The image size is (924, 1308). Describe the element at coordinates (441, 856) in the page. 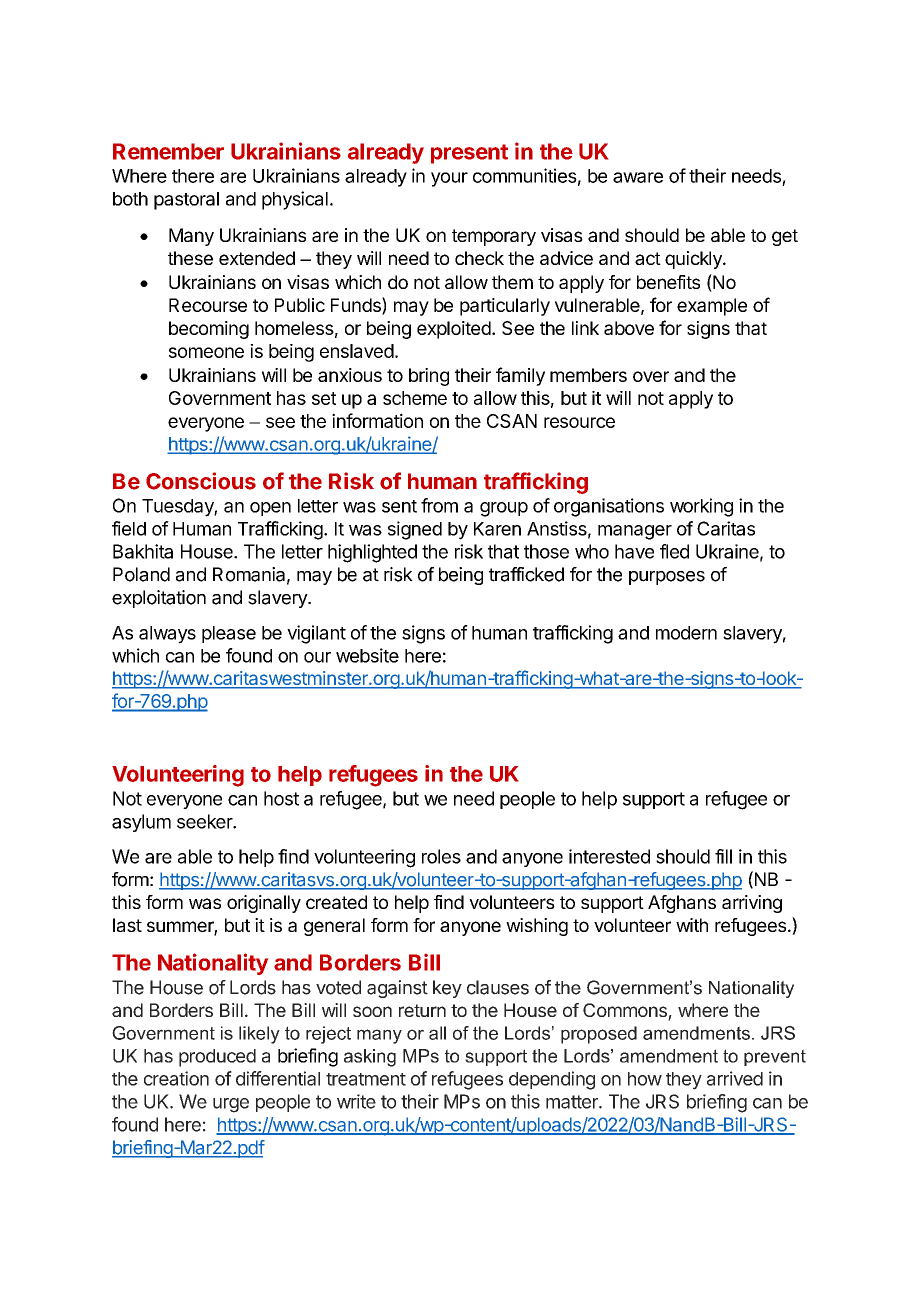

I see `roles` at that location.
